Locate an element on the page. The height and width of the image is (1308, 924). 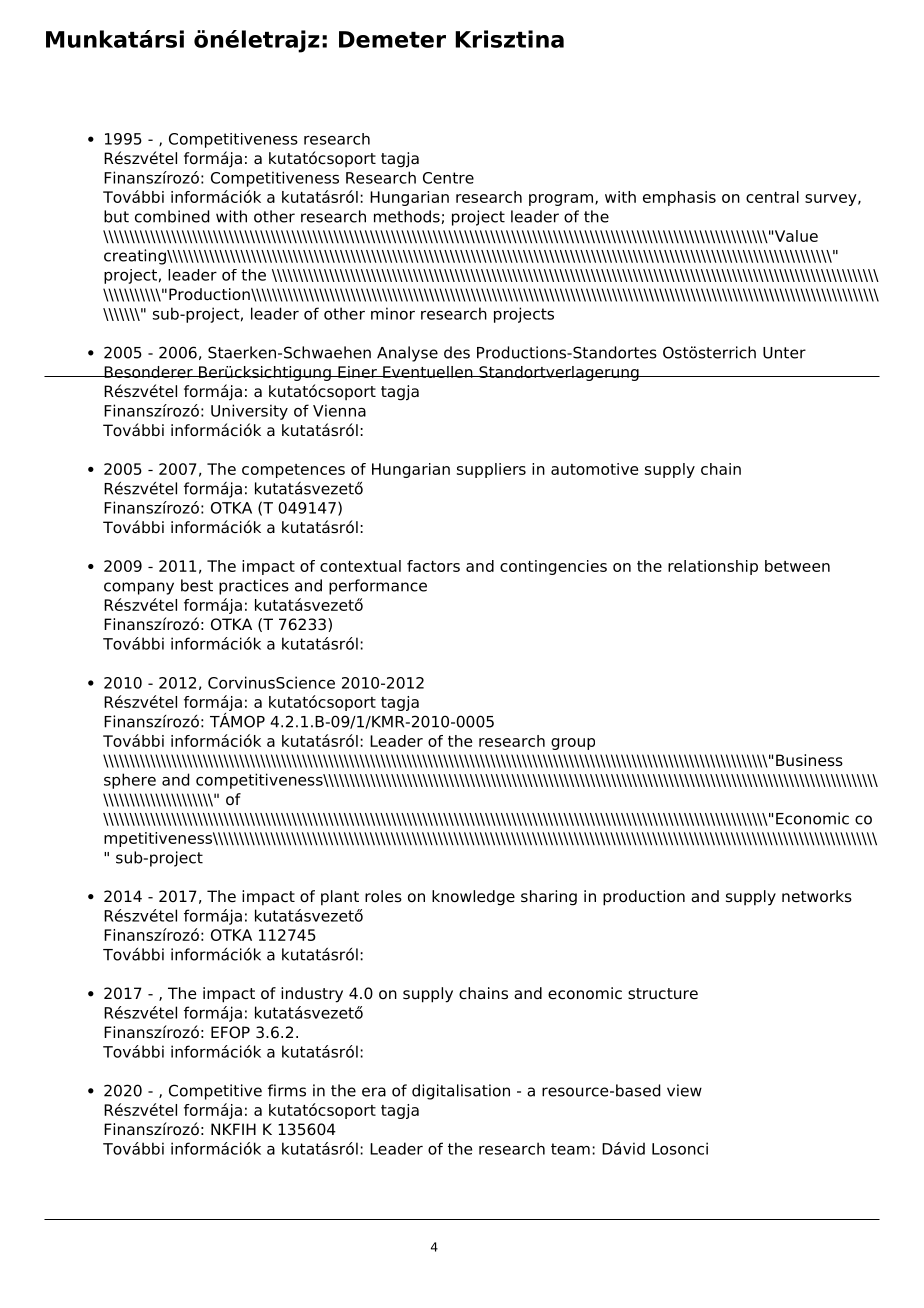
firms is located at coordinates (287, 1090).
